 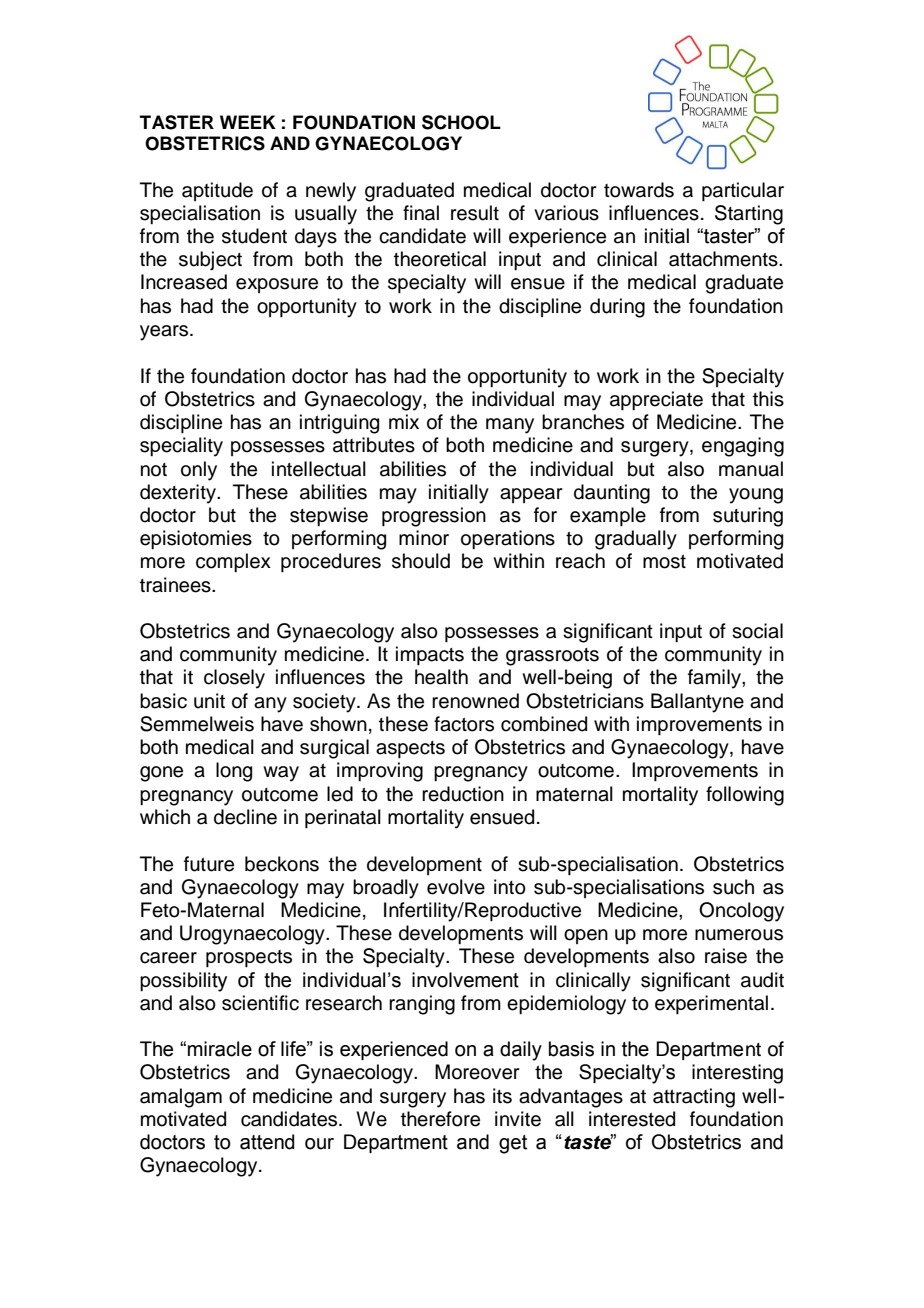 I want to click on amalgam, so click(x=181, y=1098).
